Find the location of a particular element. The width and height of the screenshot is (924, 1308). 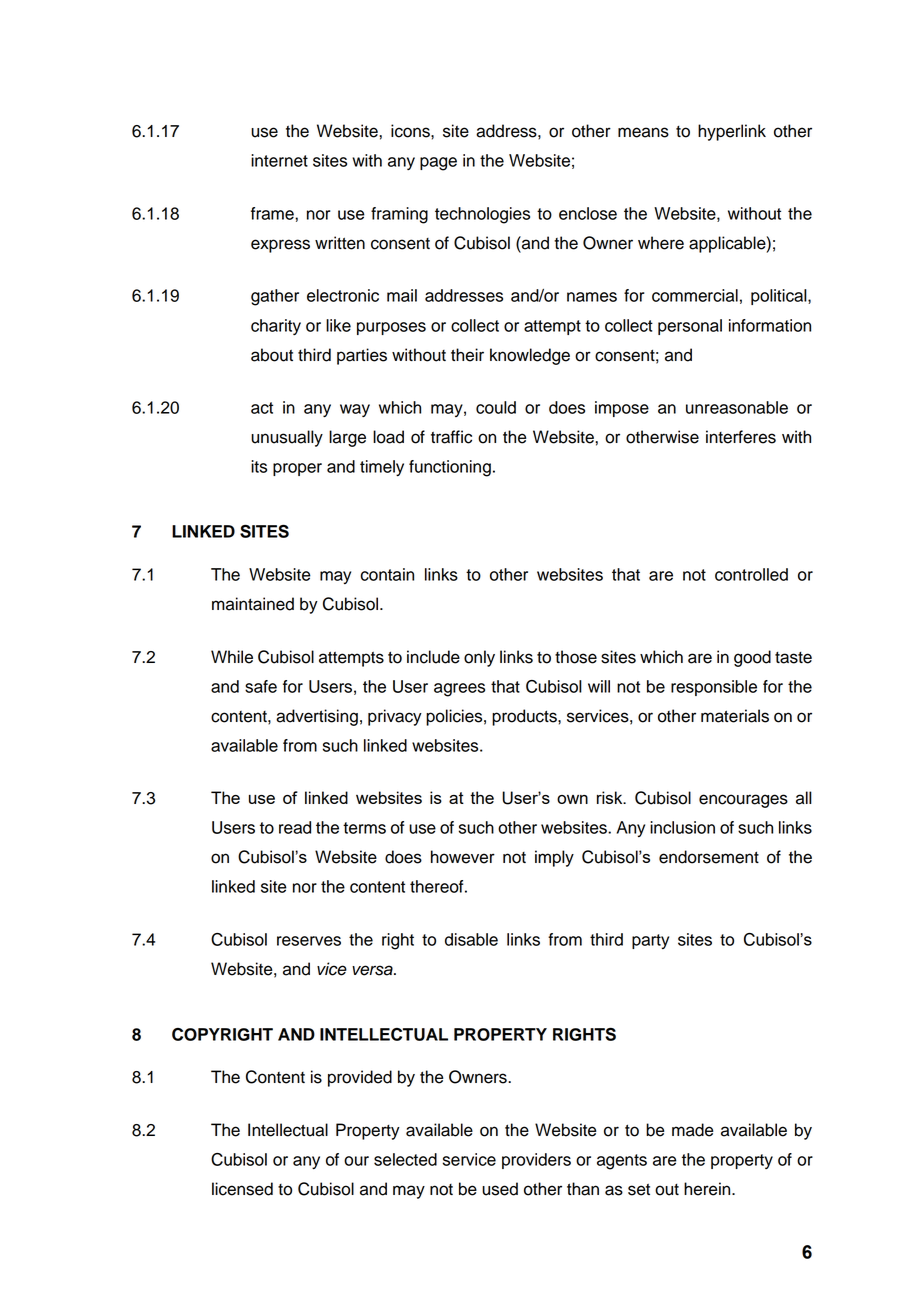

good is located at coordinates (752, 658).
